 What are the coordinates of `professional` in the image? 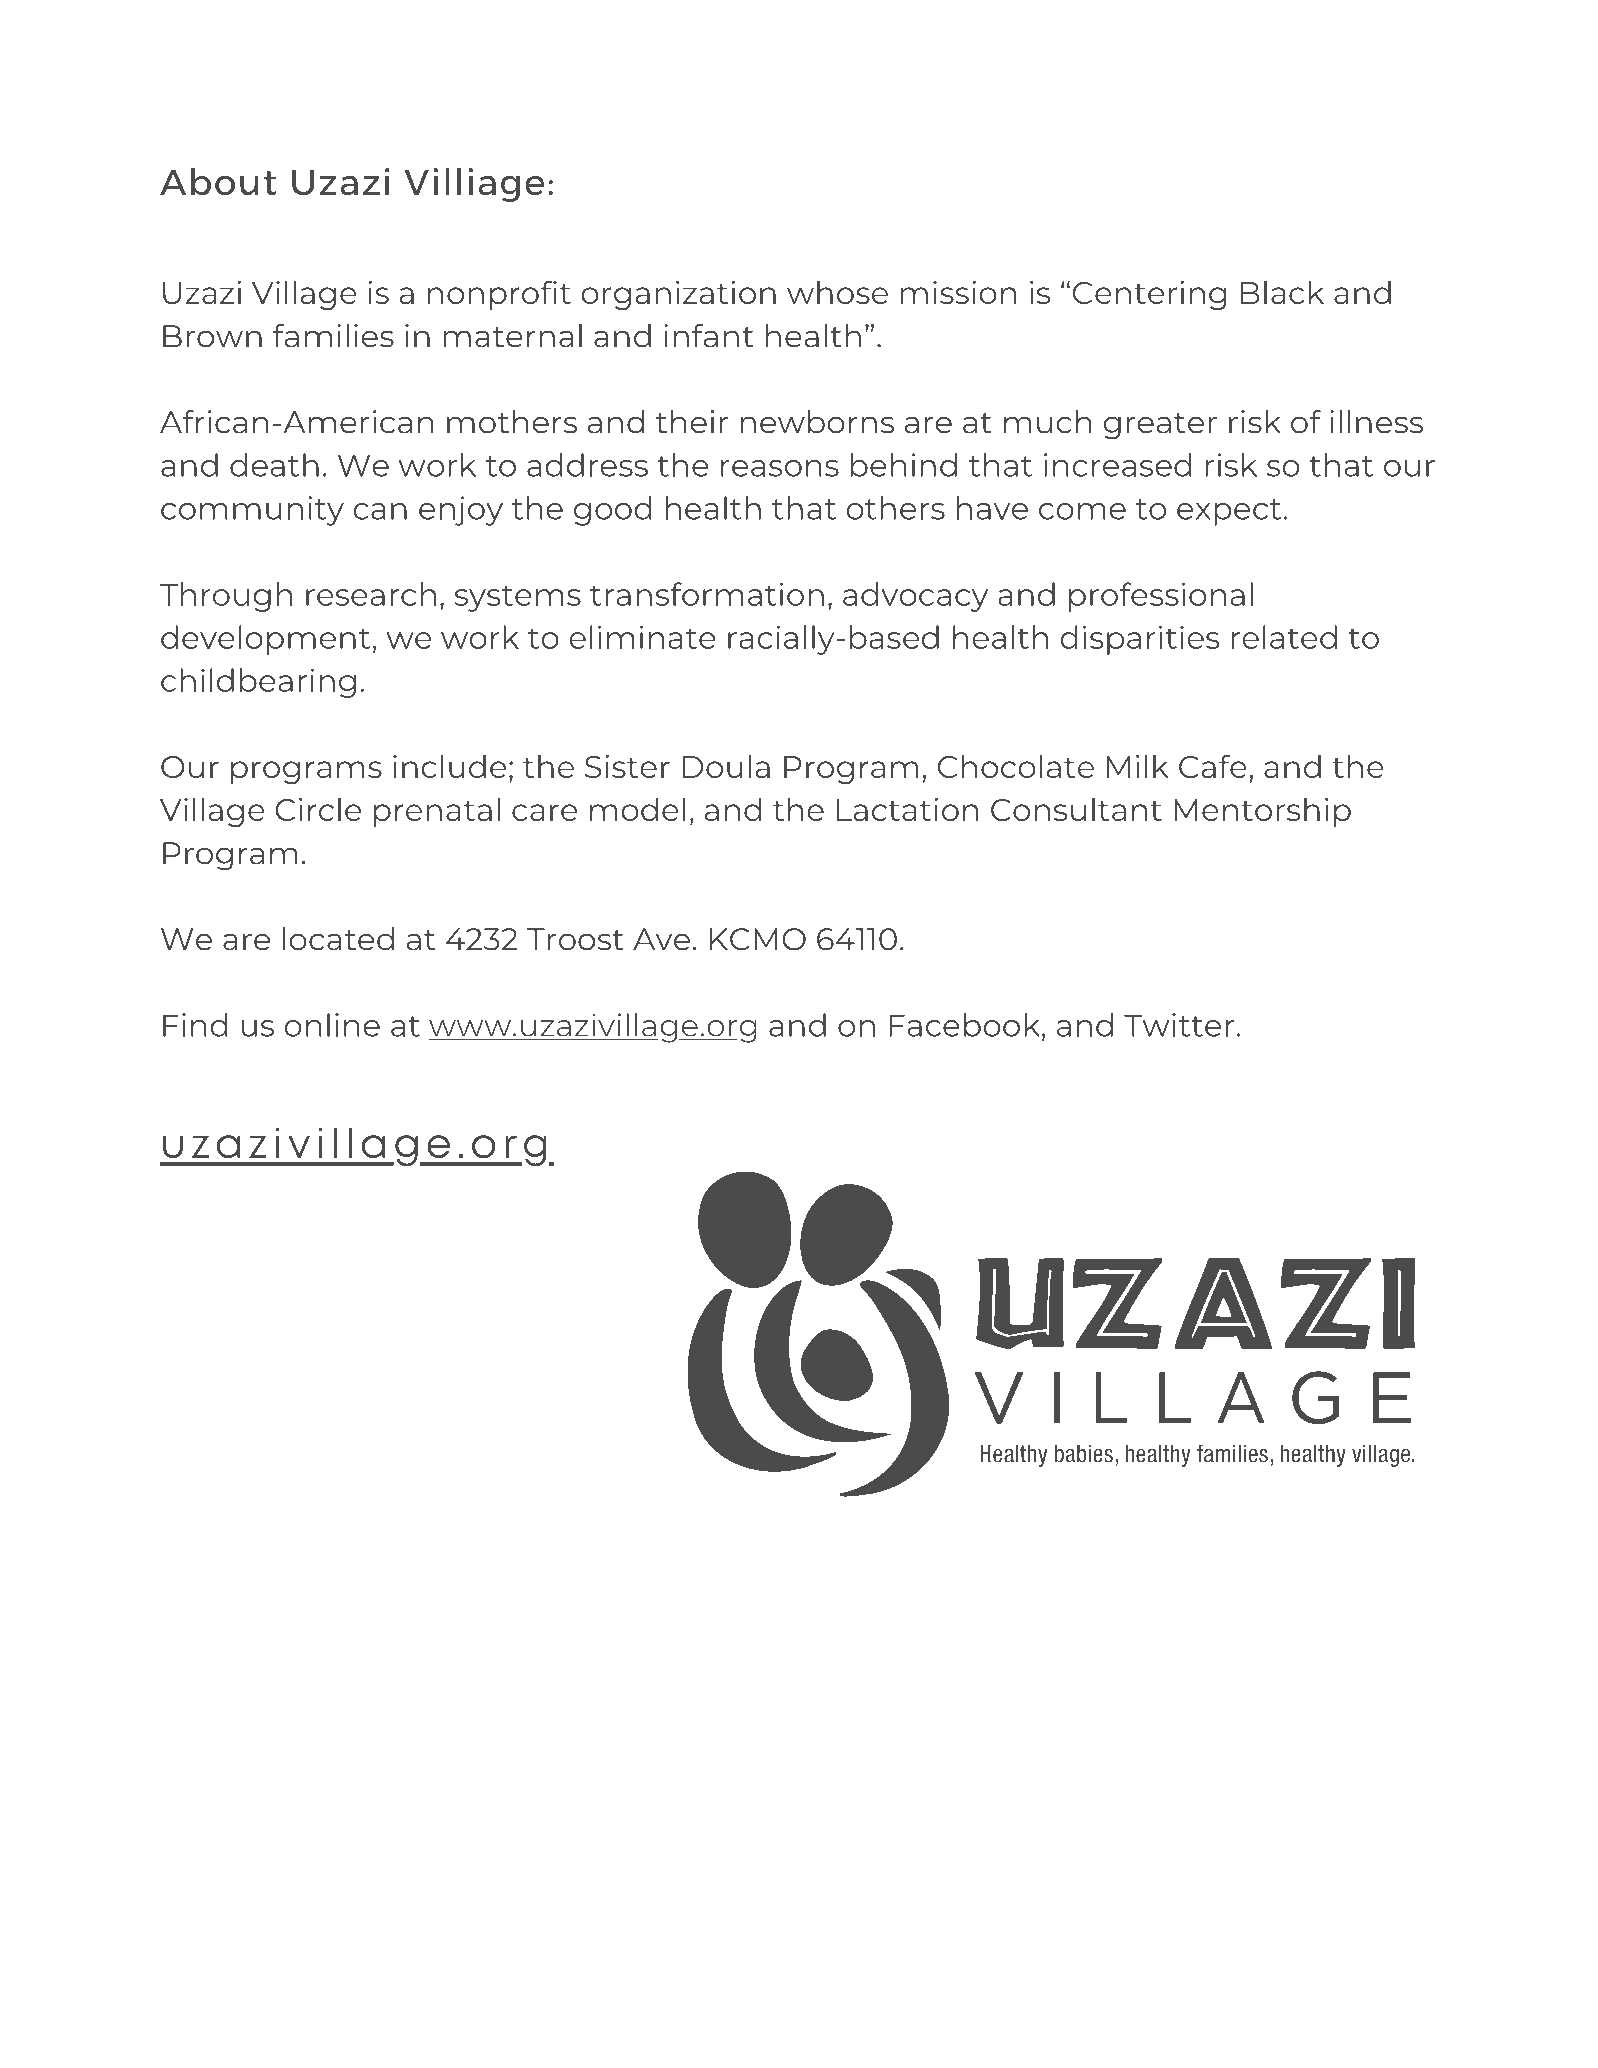 It's located at (1161, 597).
